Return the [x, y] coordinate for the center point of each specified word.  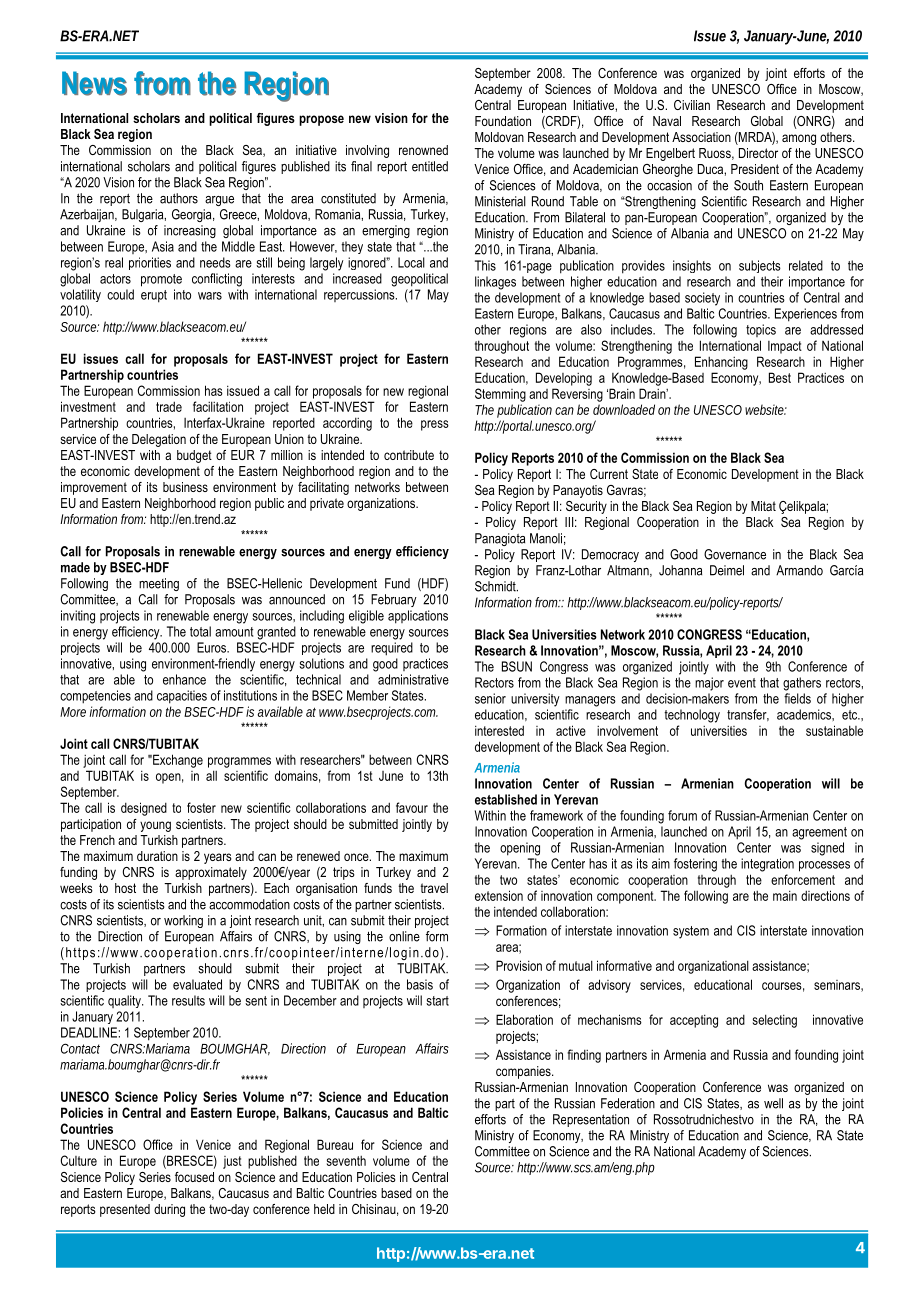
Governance [735, 554]
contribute [409, 455]
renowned [423, 150]
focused [194, 1177]
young [155, 826]
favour [412, 807]
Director [758, 153]
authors [179, 198]
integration [767, 865]
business [185, 487]
